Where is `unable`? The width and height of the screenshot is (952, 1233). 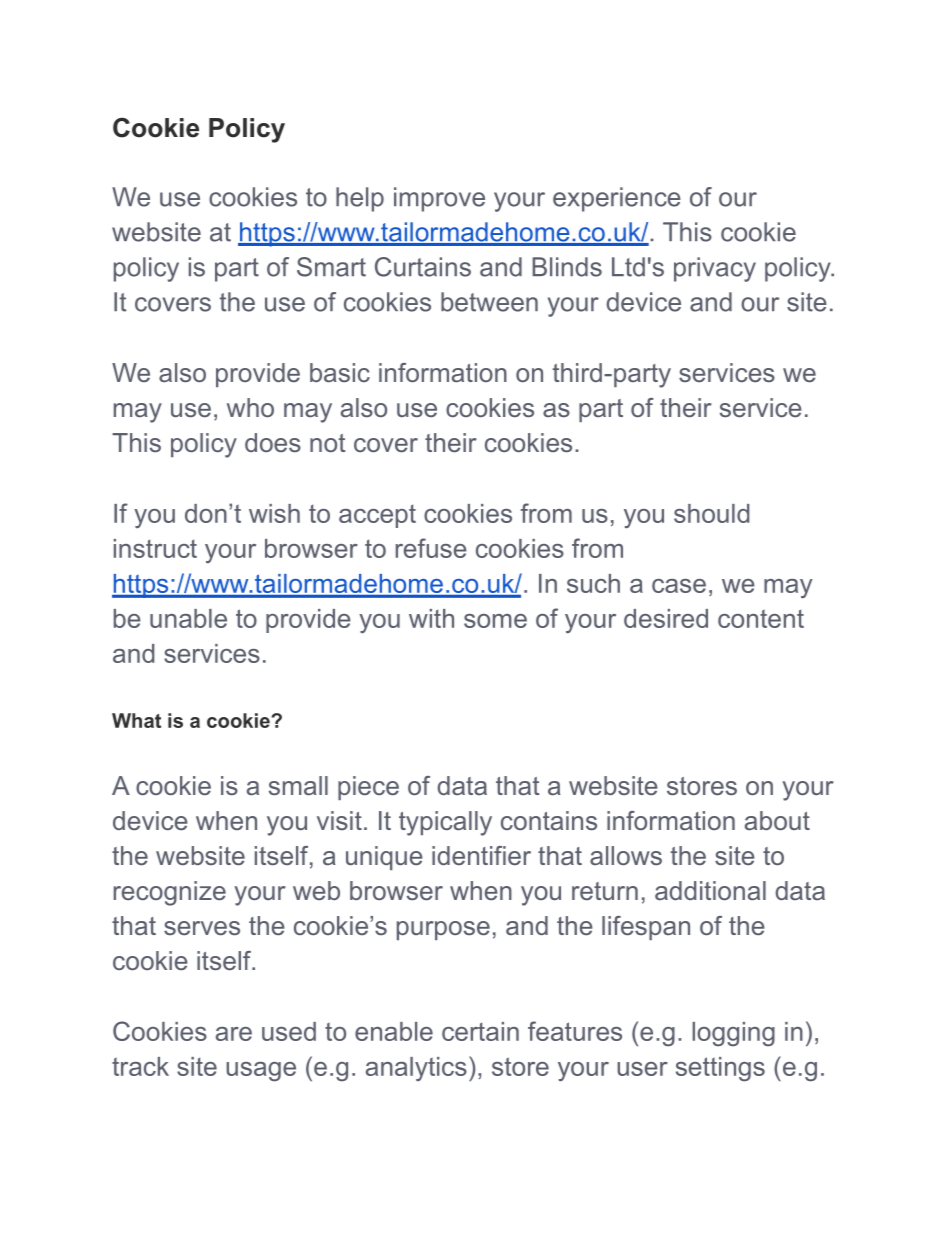
unable is located at coordinates (188, 618).
